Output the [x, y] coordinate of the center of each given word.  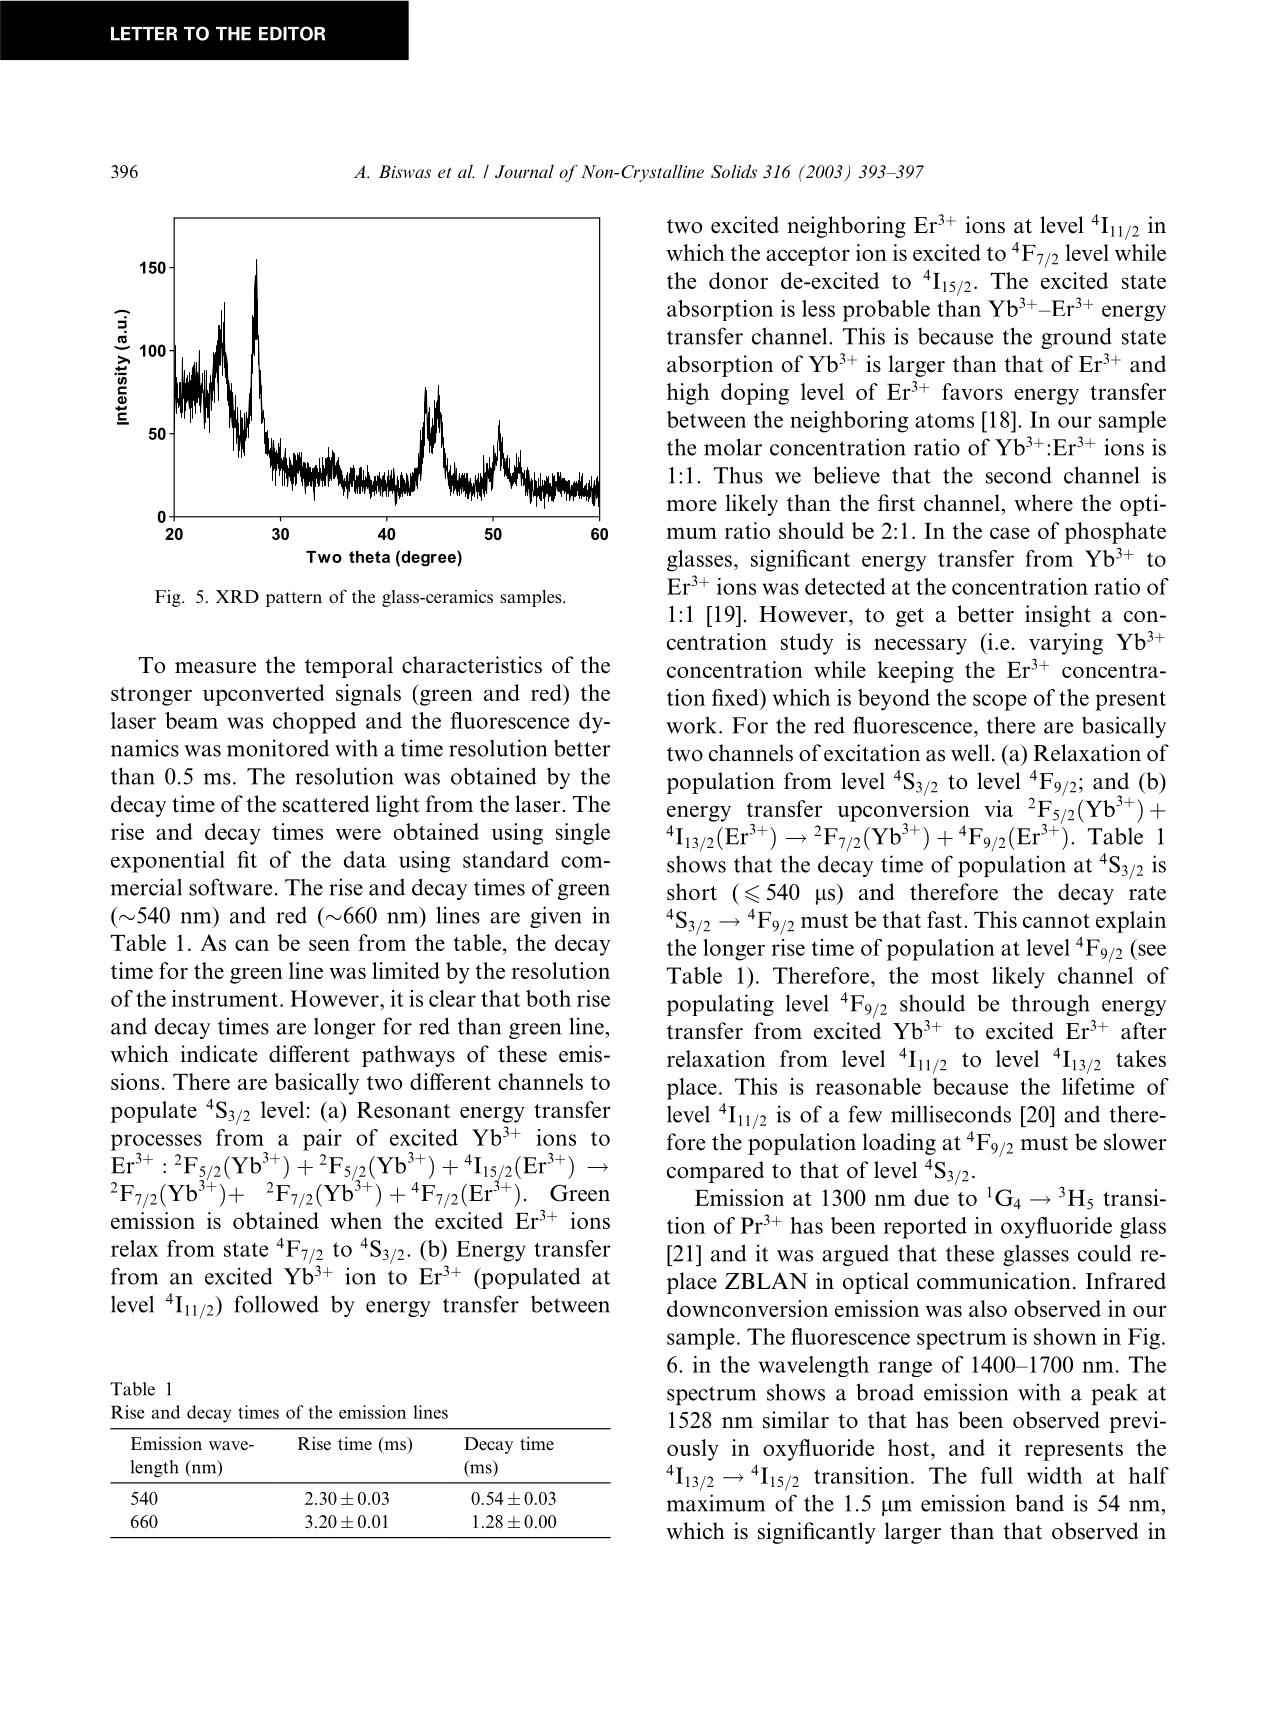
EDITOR [292, 33]
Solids [734, 171]
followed [276, 1304]
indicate [218, 1054]
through [1051, 1005]
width [1054, 1475]
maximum [715, 1503]
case [1010, 533]
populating [720, 1005]
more [691, 506]
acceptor [808, 256]
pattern [294, 599]
